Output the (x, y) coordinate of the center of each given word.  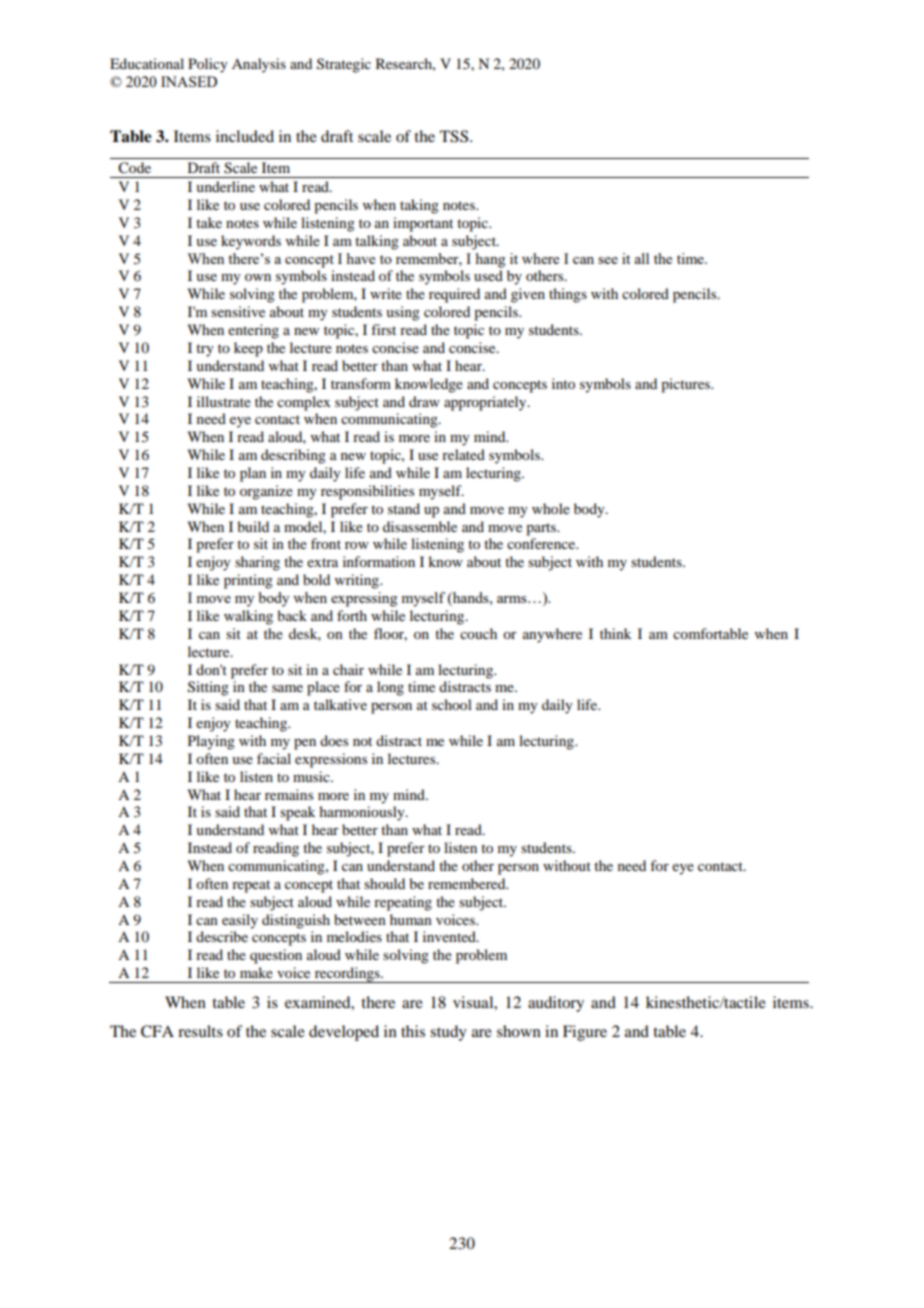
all (641, 258)
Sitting (208, 688)
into (563, 383)
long (390, 688)
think (616, 633)
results (200, 1031)
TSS (455, 136)
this (413, 1031)
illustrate (224, 401)
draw (424, 401)
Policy (208, 65)
